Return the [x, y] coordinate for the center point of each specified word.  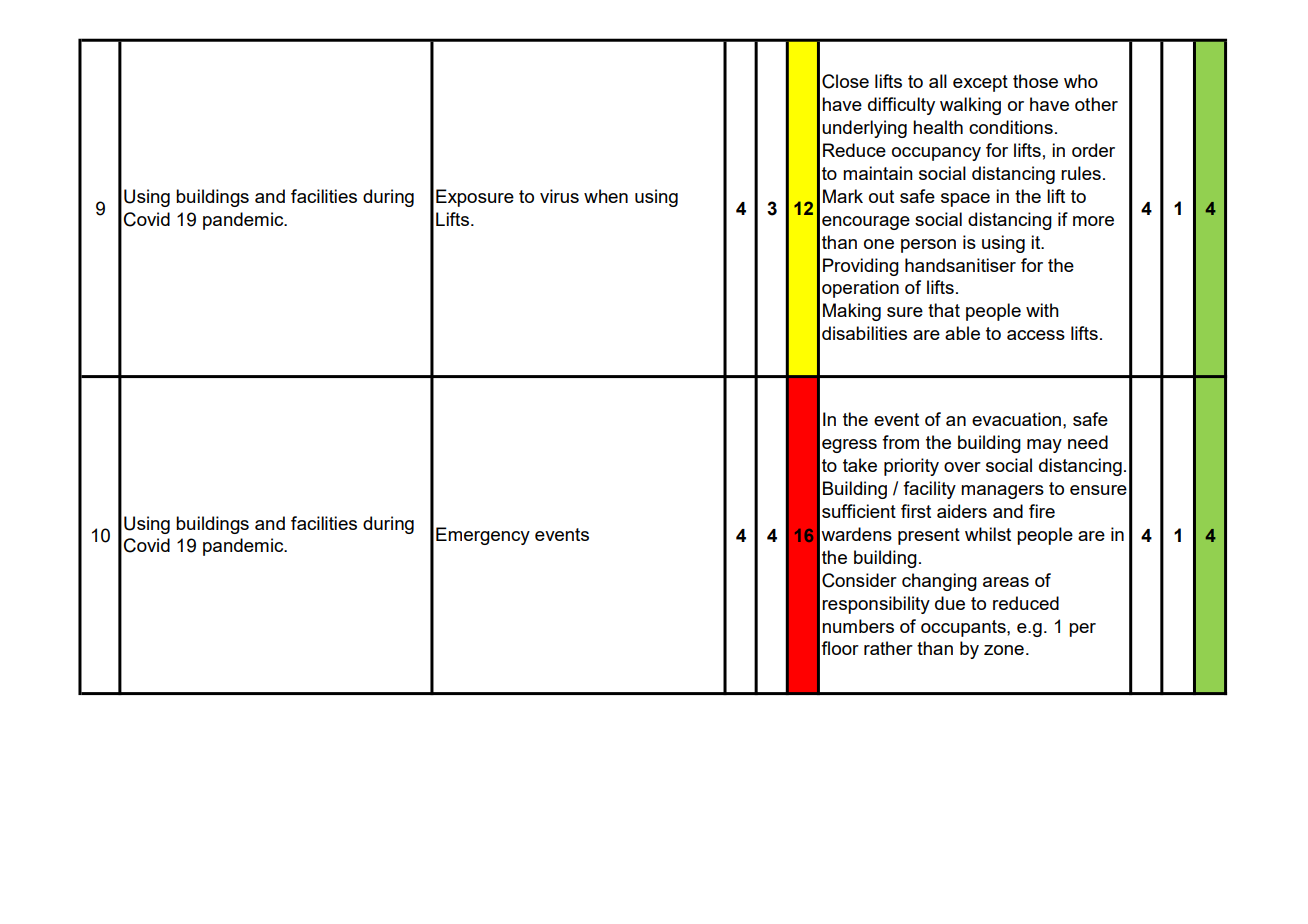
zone [1004, 650]
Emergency [483, 536]
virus [559, 196]
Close [845, 81]
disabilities [864, 333]
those [1035, 81]
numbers [858, 626]
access [1036, 335]
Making [852, 312]
